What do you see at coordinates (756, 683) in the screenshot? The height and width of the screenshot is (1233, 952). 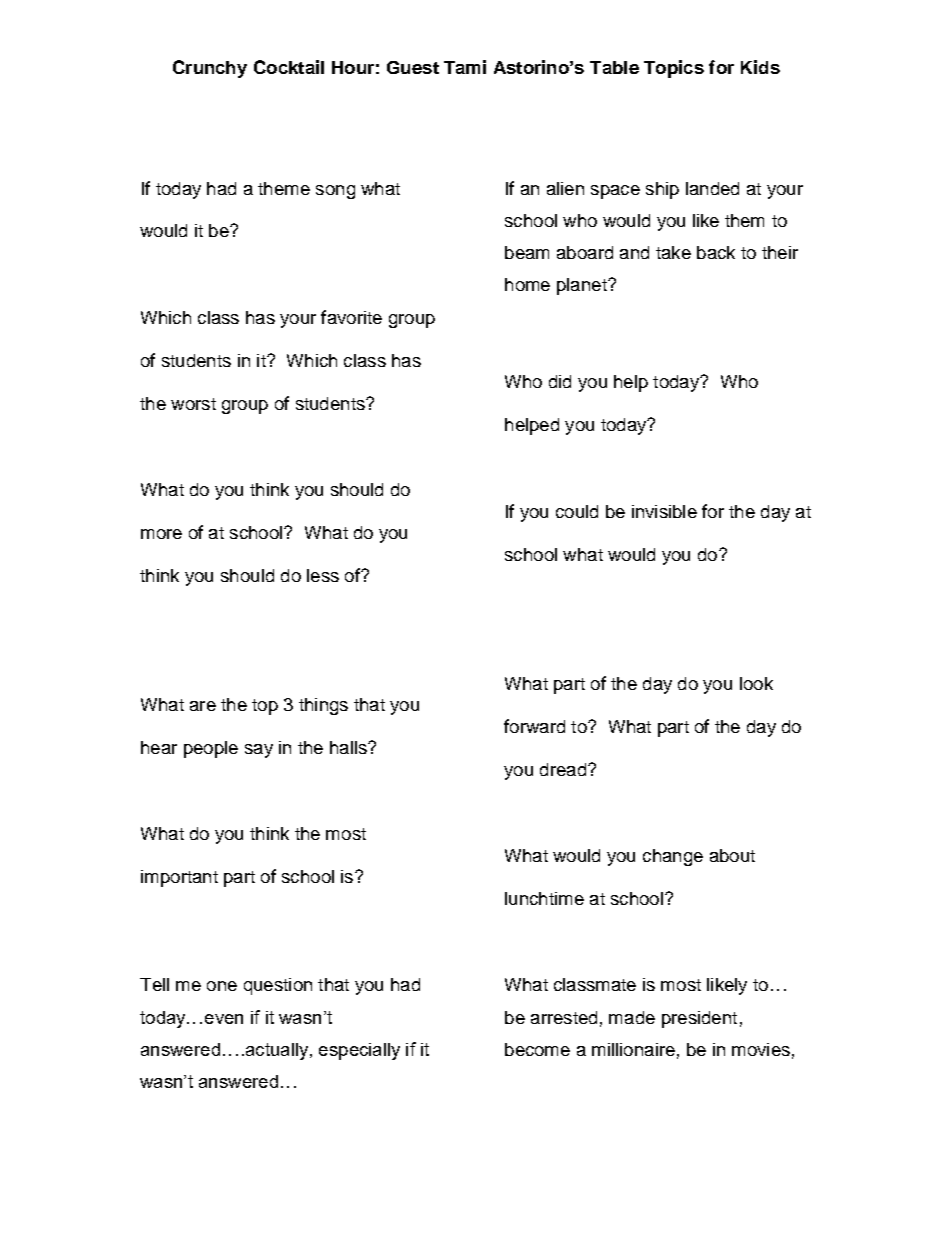 I see `look` at bounding box center [756, 683].
